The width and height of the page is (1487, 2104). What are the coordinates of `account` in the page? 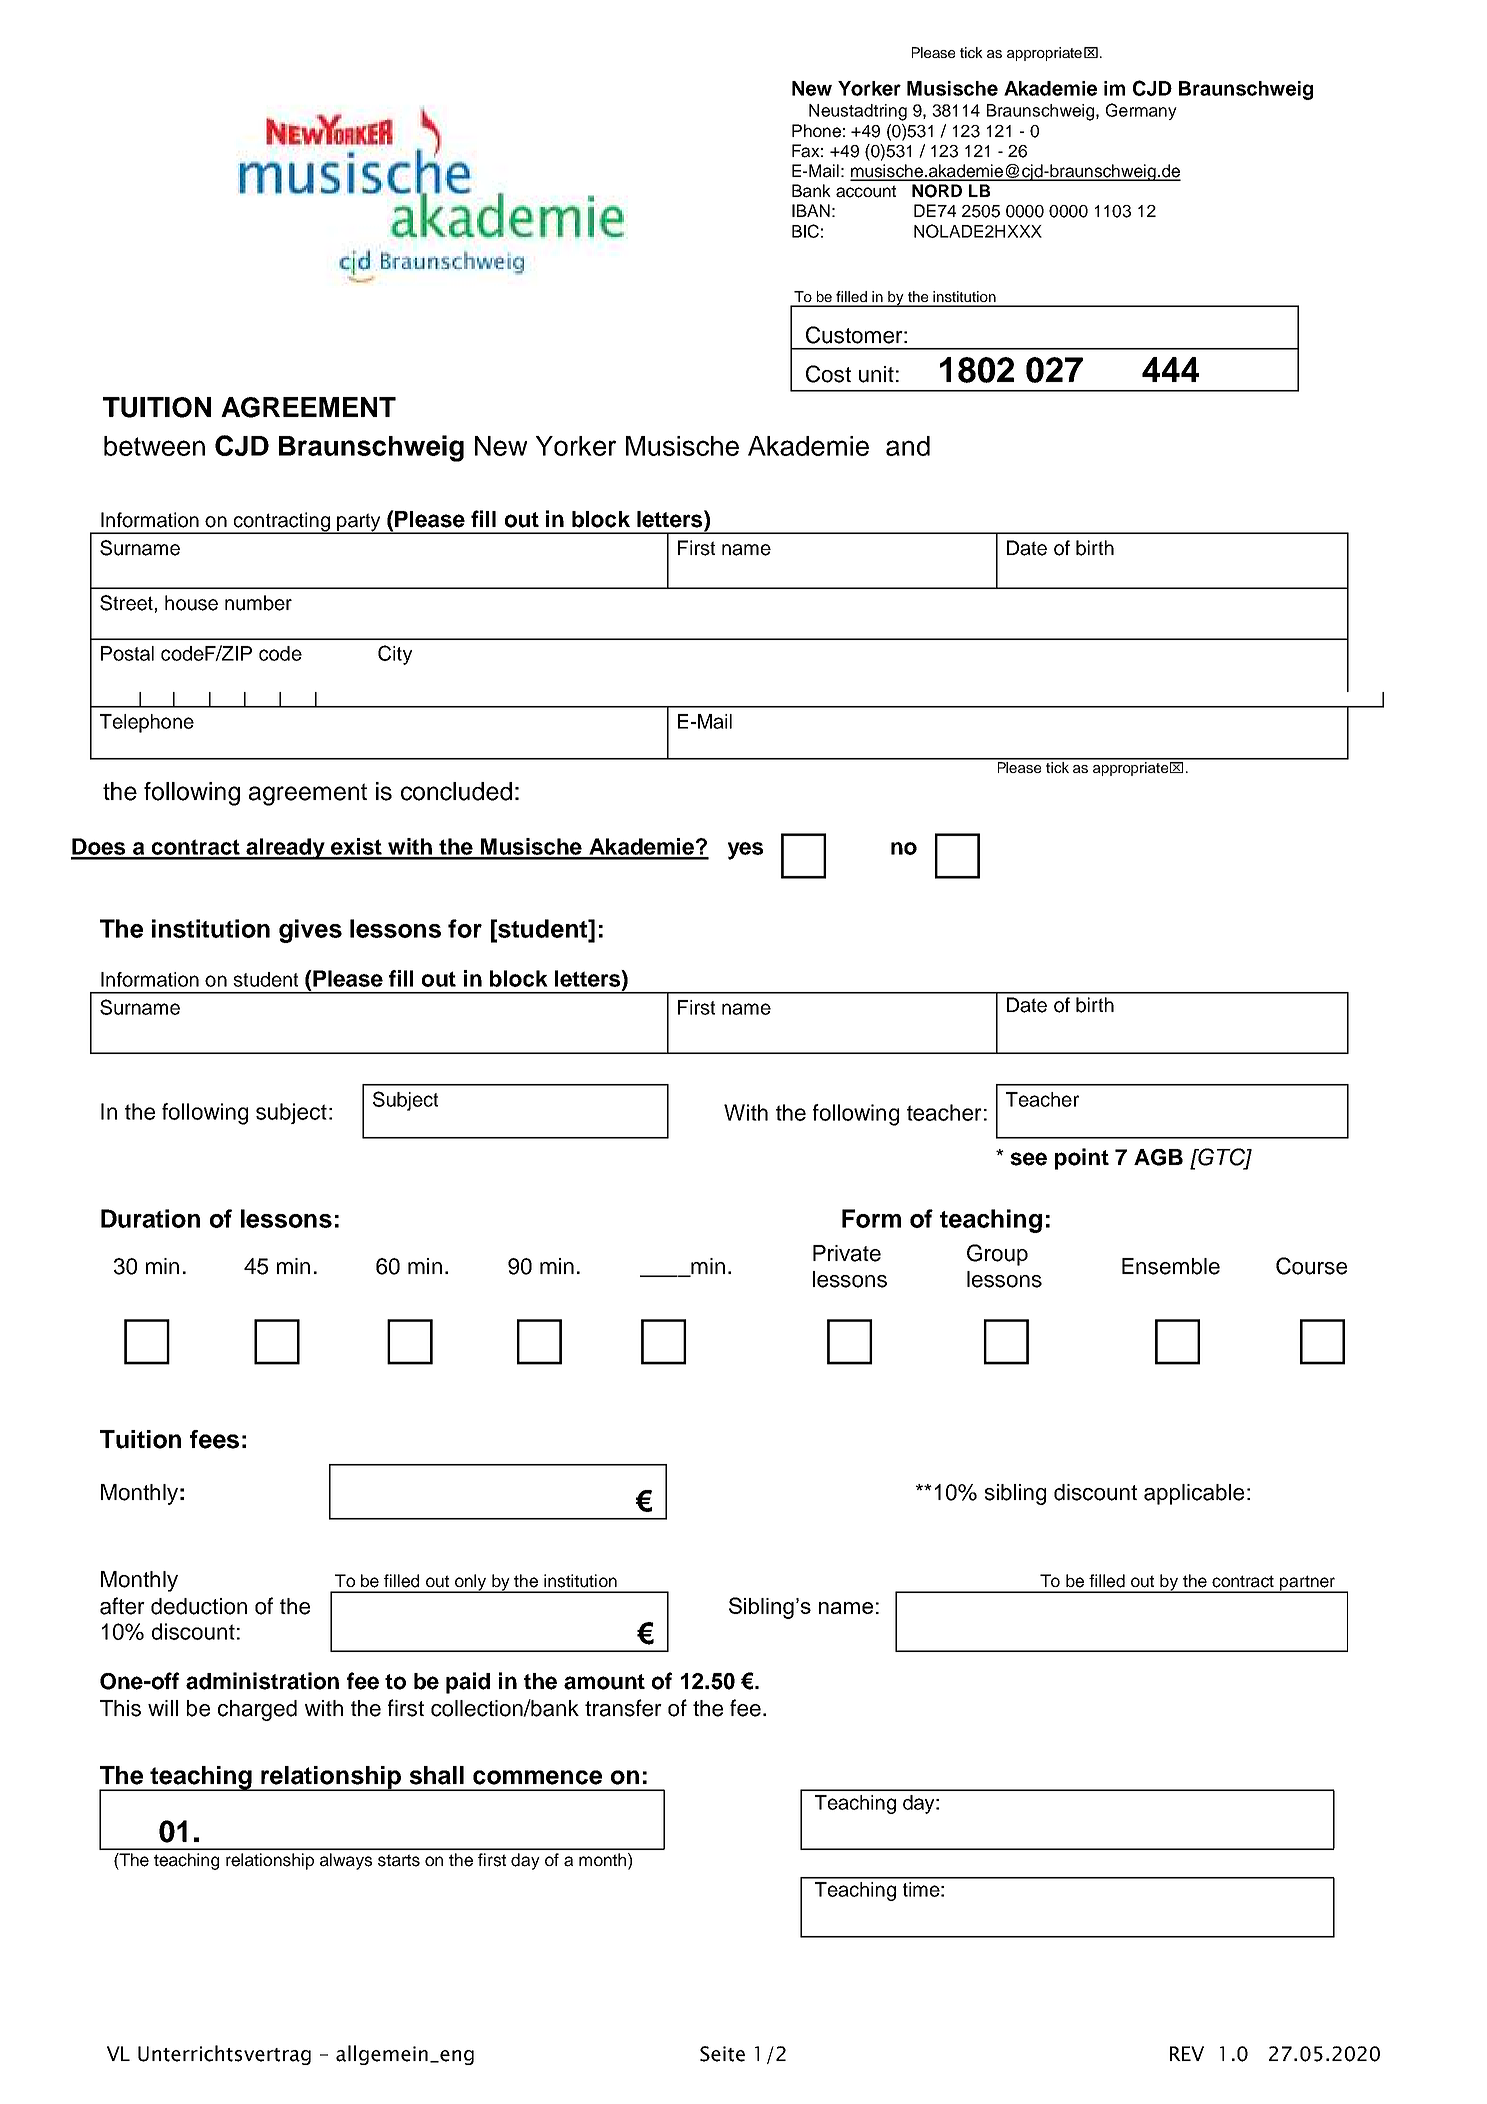 It's located at (866, 191).
